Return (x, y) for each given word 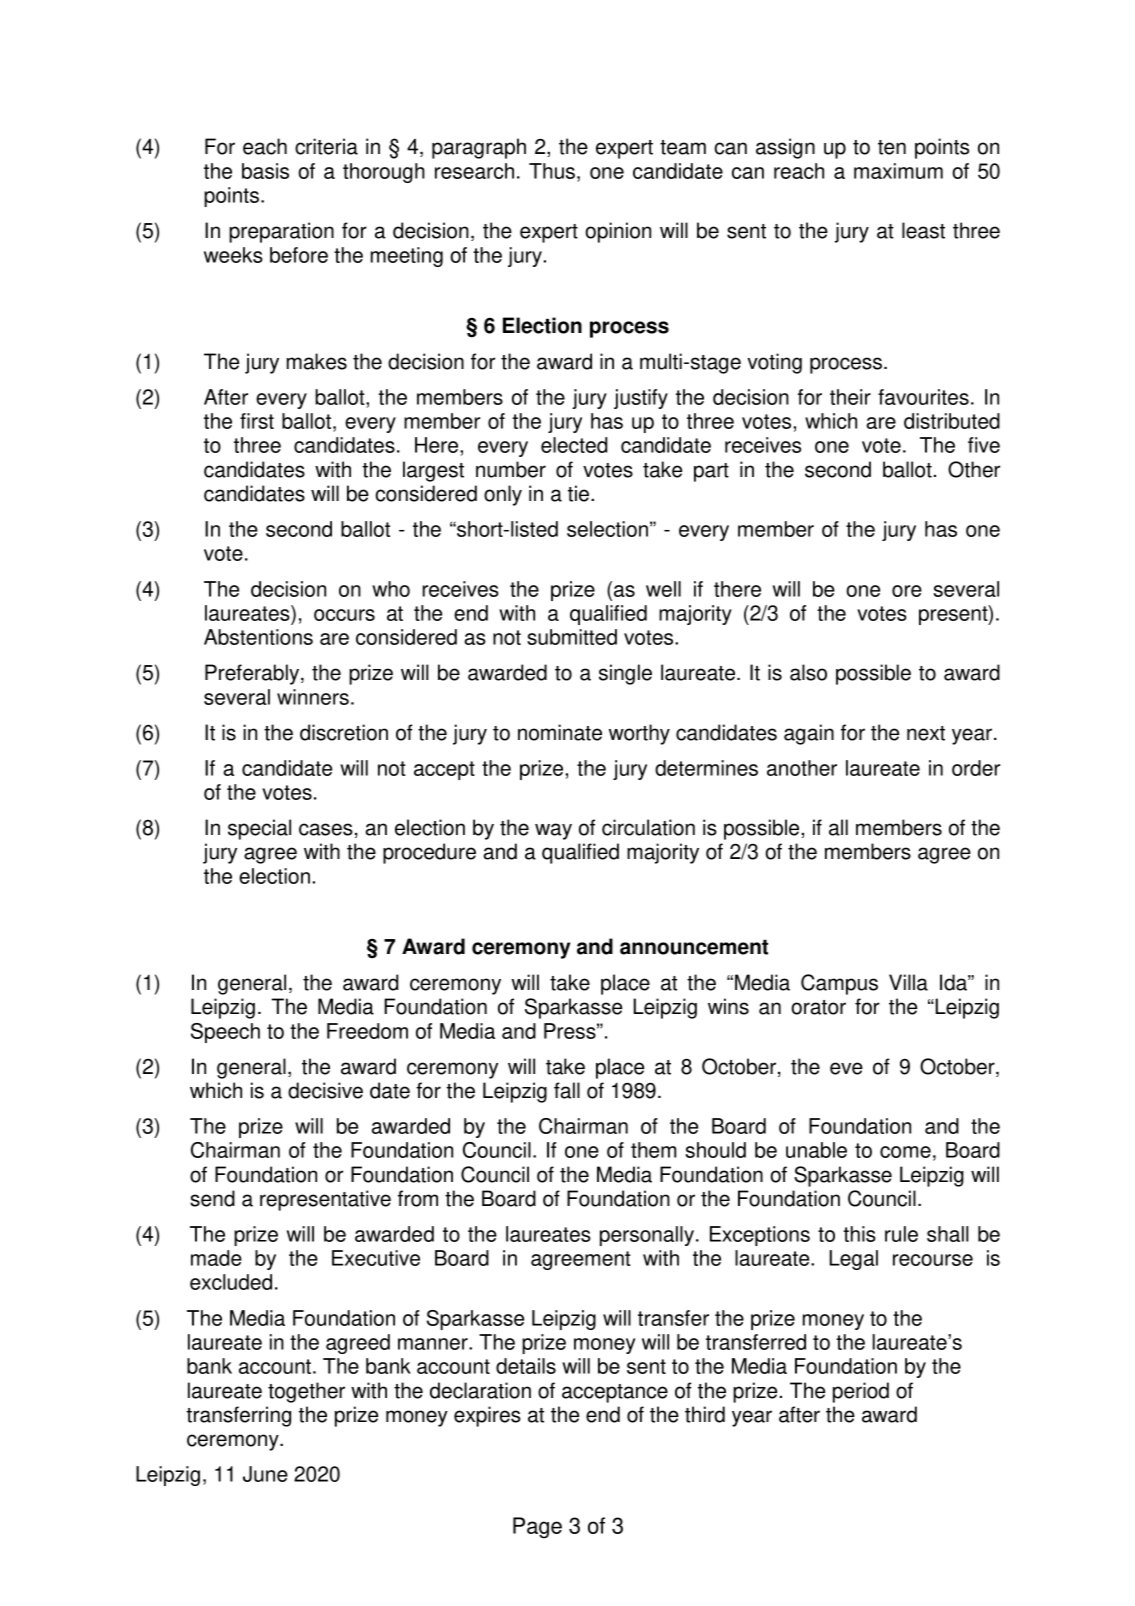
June (265, 1474)
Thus (552, 171)
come (905, 1152)
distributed (952, 421)
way (553, 831)
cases (326, 829)
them (653, 1150)
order (976, 768)
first (257, 421)
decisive (325, 1090)
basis (265, 171)
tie (578, 493)
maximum (898, 171)
